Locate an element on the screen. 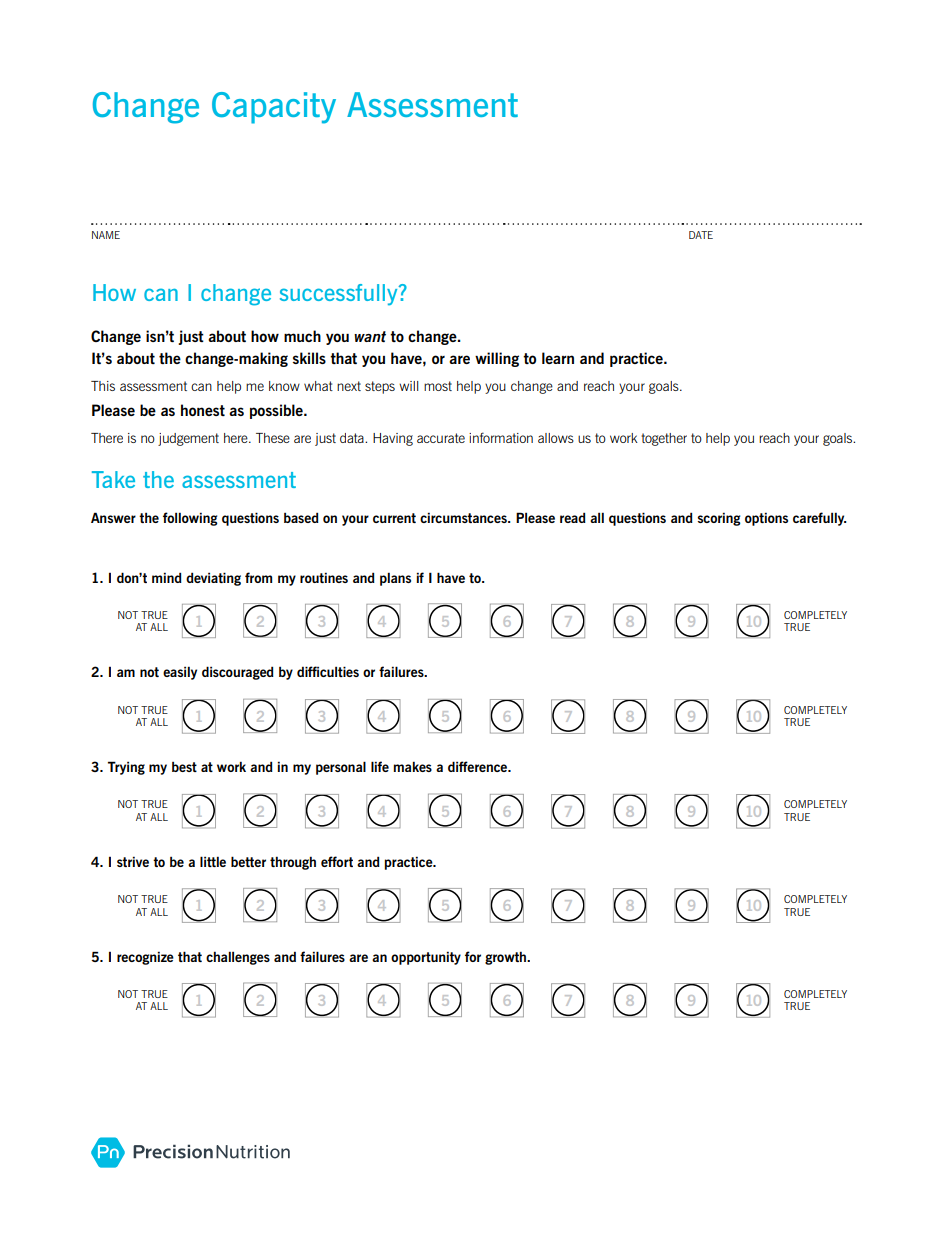  makes is located at coordinates (412, 766).
